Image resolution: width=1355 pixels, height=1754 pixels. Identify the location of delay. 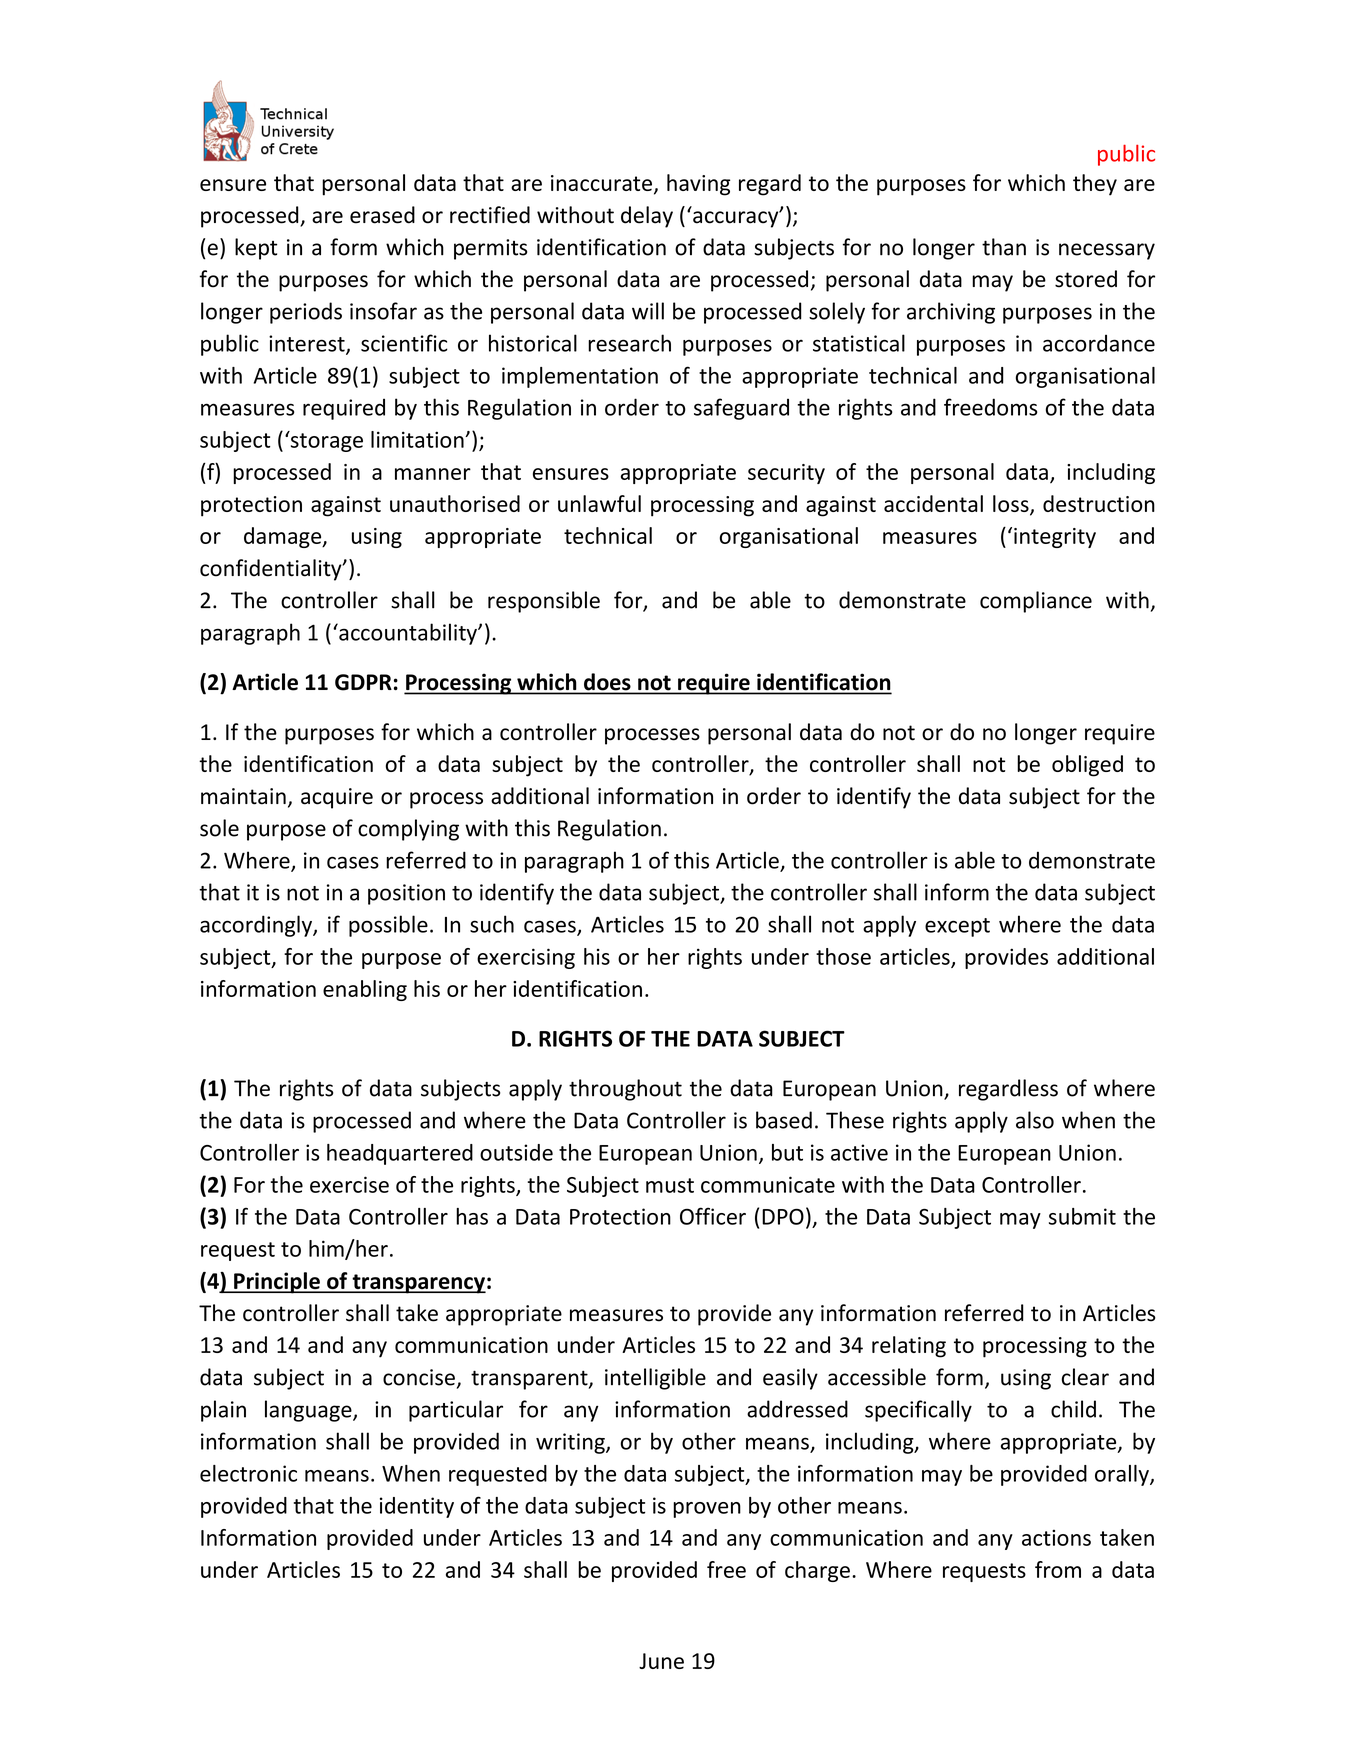
(647, 217).
